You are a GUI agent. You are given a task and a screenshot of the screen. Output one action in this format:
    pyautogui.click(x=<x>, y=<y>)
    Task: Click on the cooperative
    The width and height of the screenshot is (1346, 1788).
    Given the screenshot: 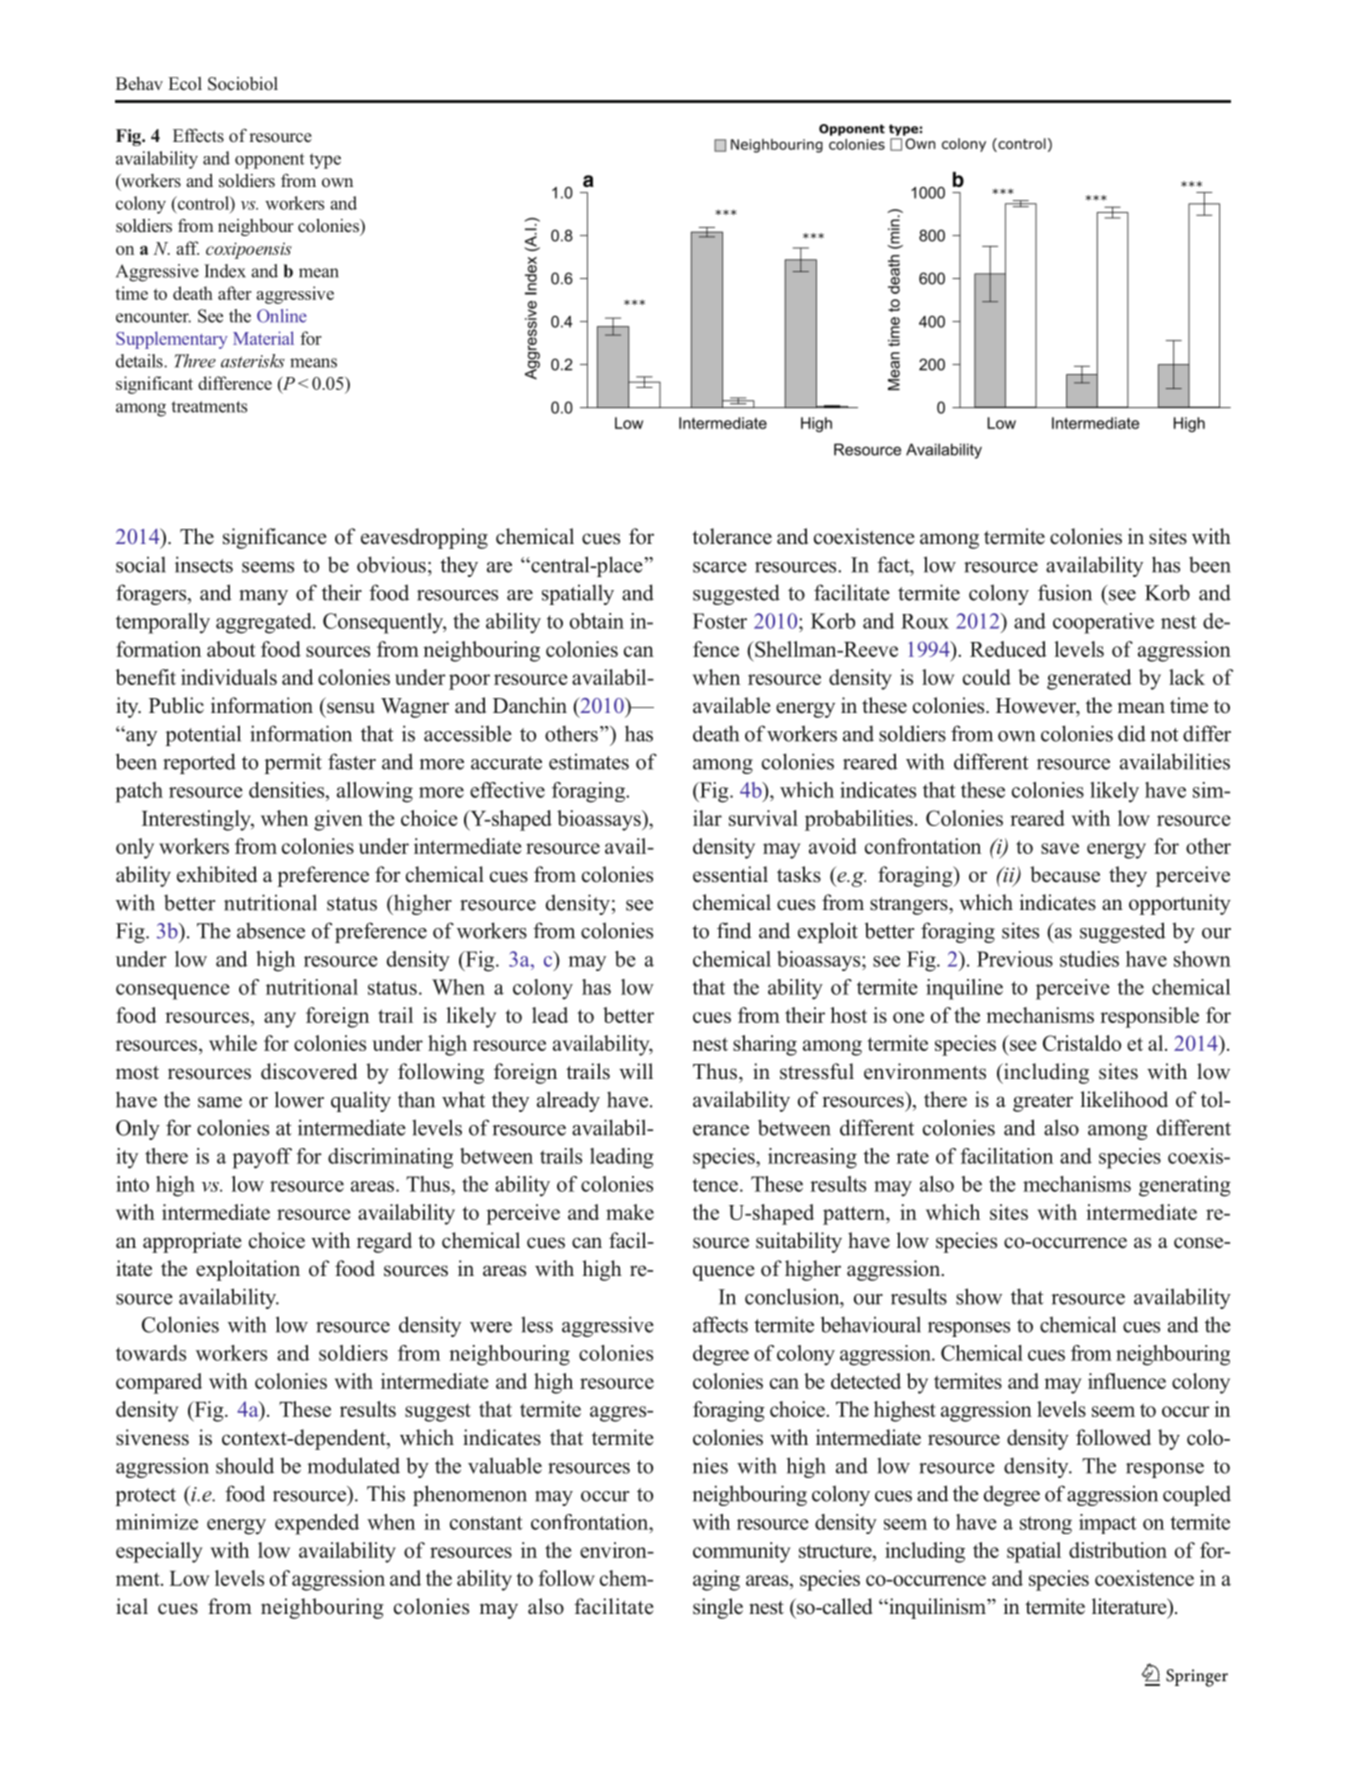 What is the action you would take?
    pyautogui.click(x=1103, y=623)
